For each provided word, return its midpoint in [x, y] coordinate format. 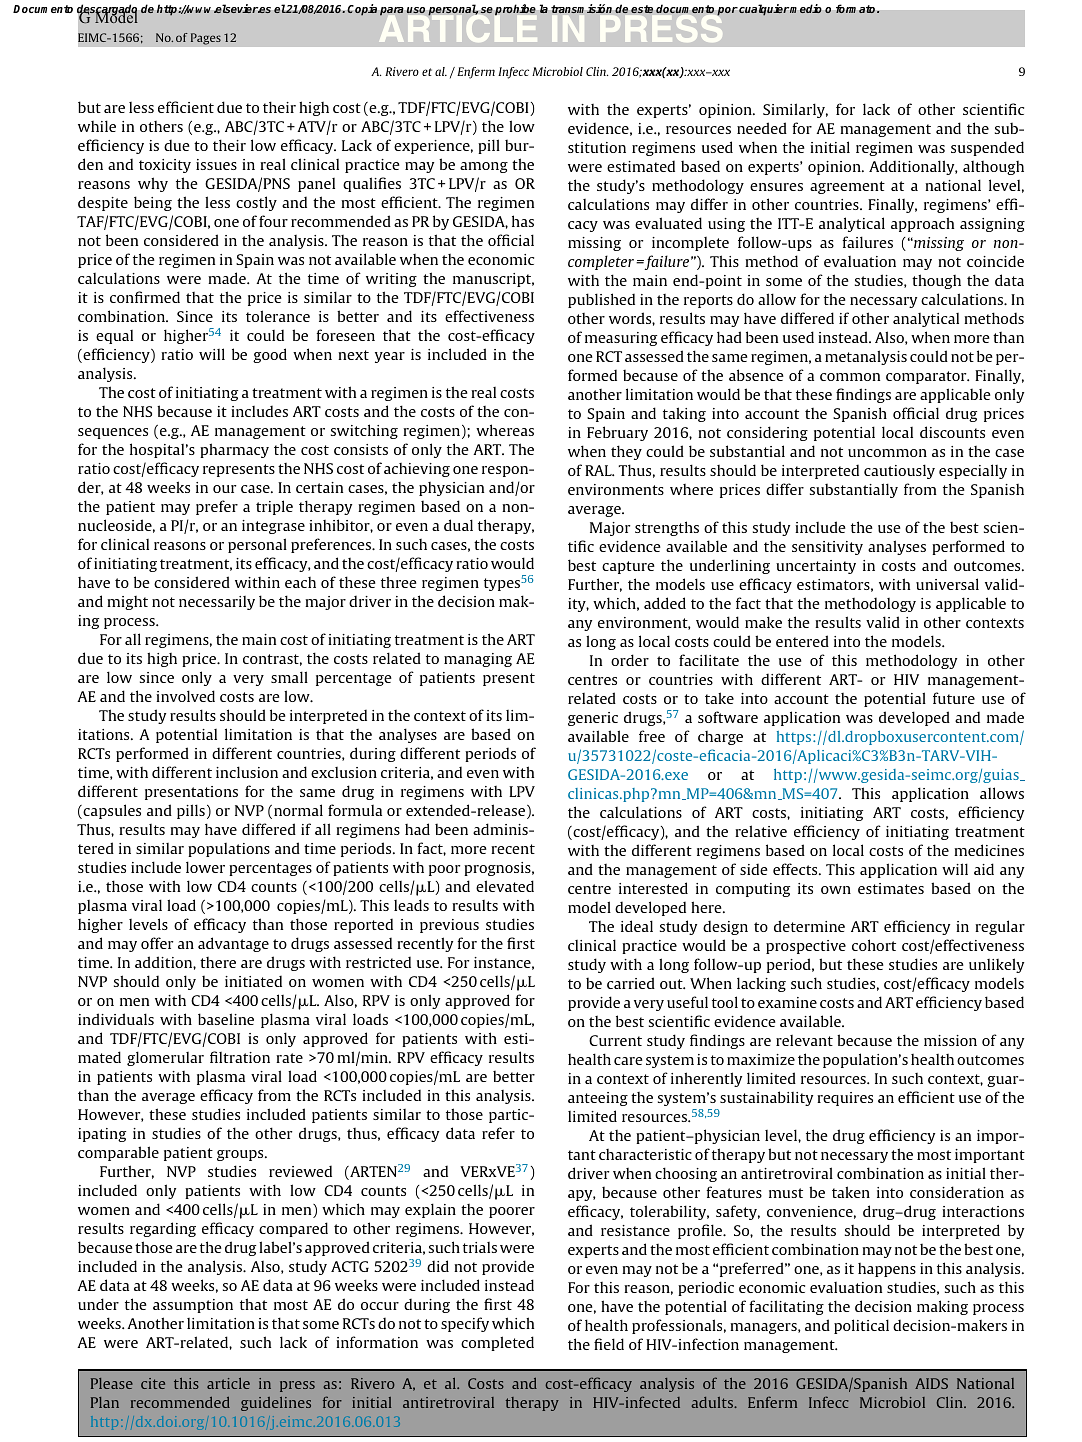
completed [497, 1343]
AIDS [931, 1383]
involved [185, 696]
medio [806, 9]
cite [153, 1383]
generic [593, 719]
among [484, 167]
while [97, 126]
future [954, 698]
